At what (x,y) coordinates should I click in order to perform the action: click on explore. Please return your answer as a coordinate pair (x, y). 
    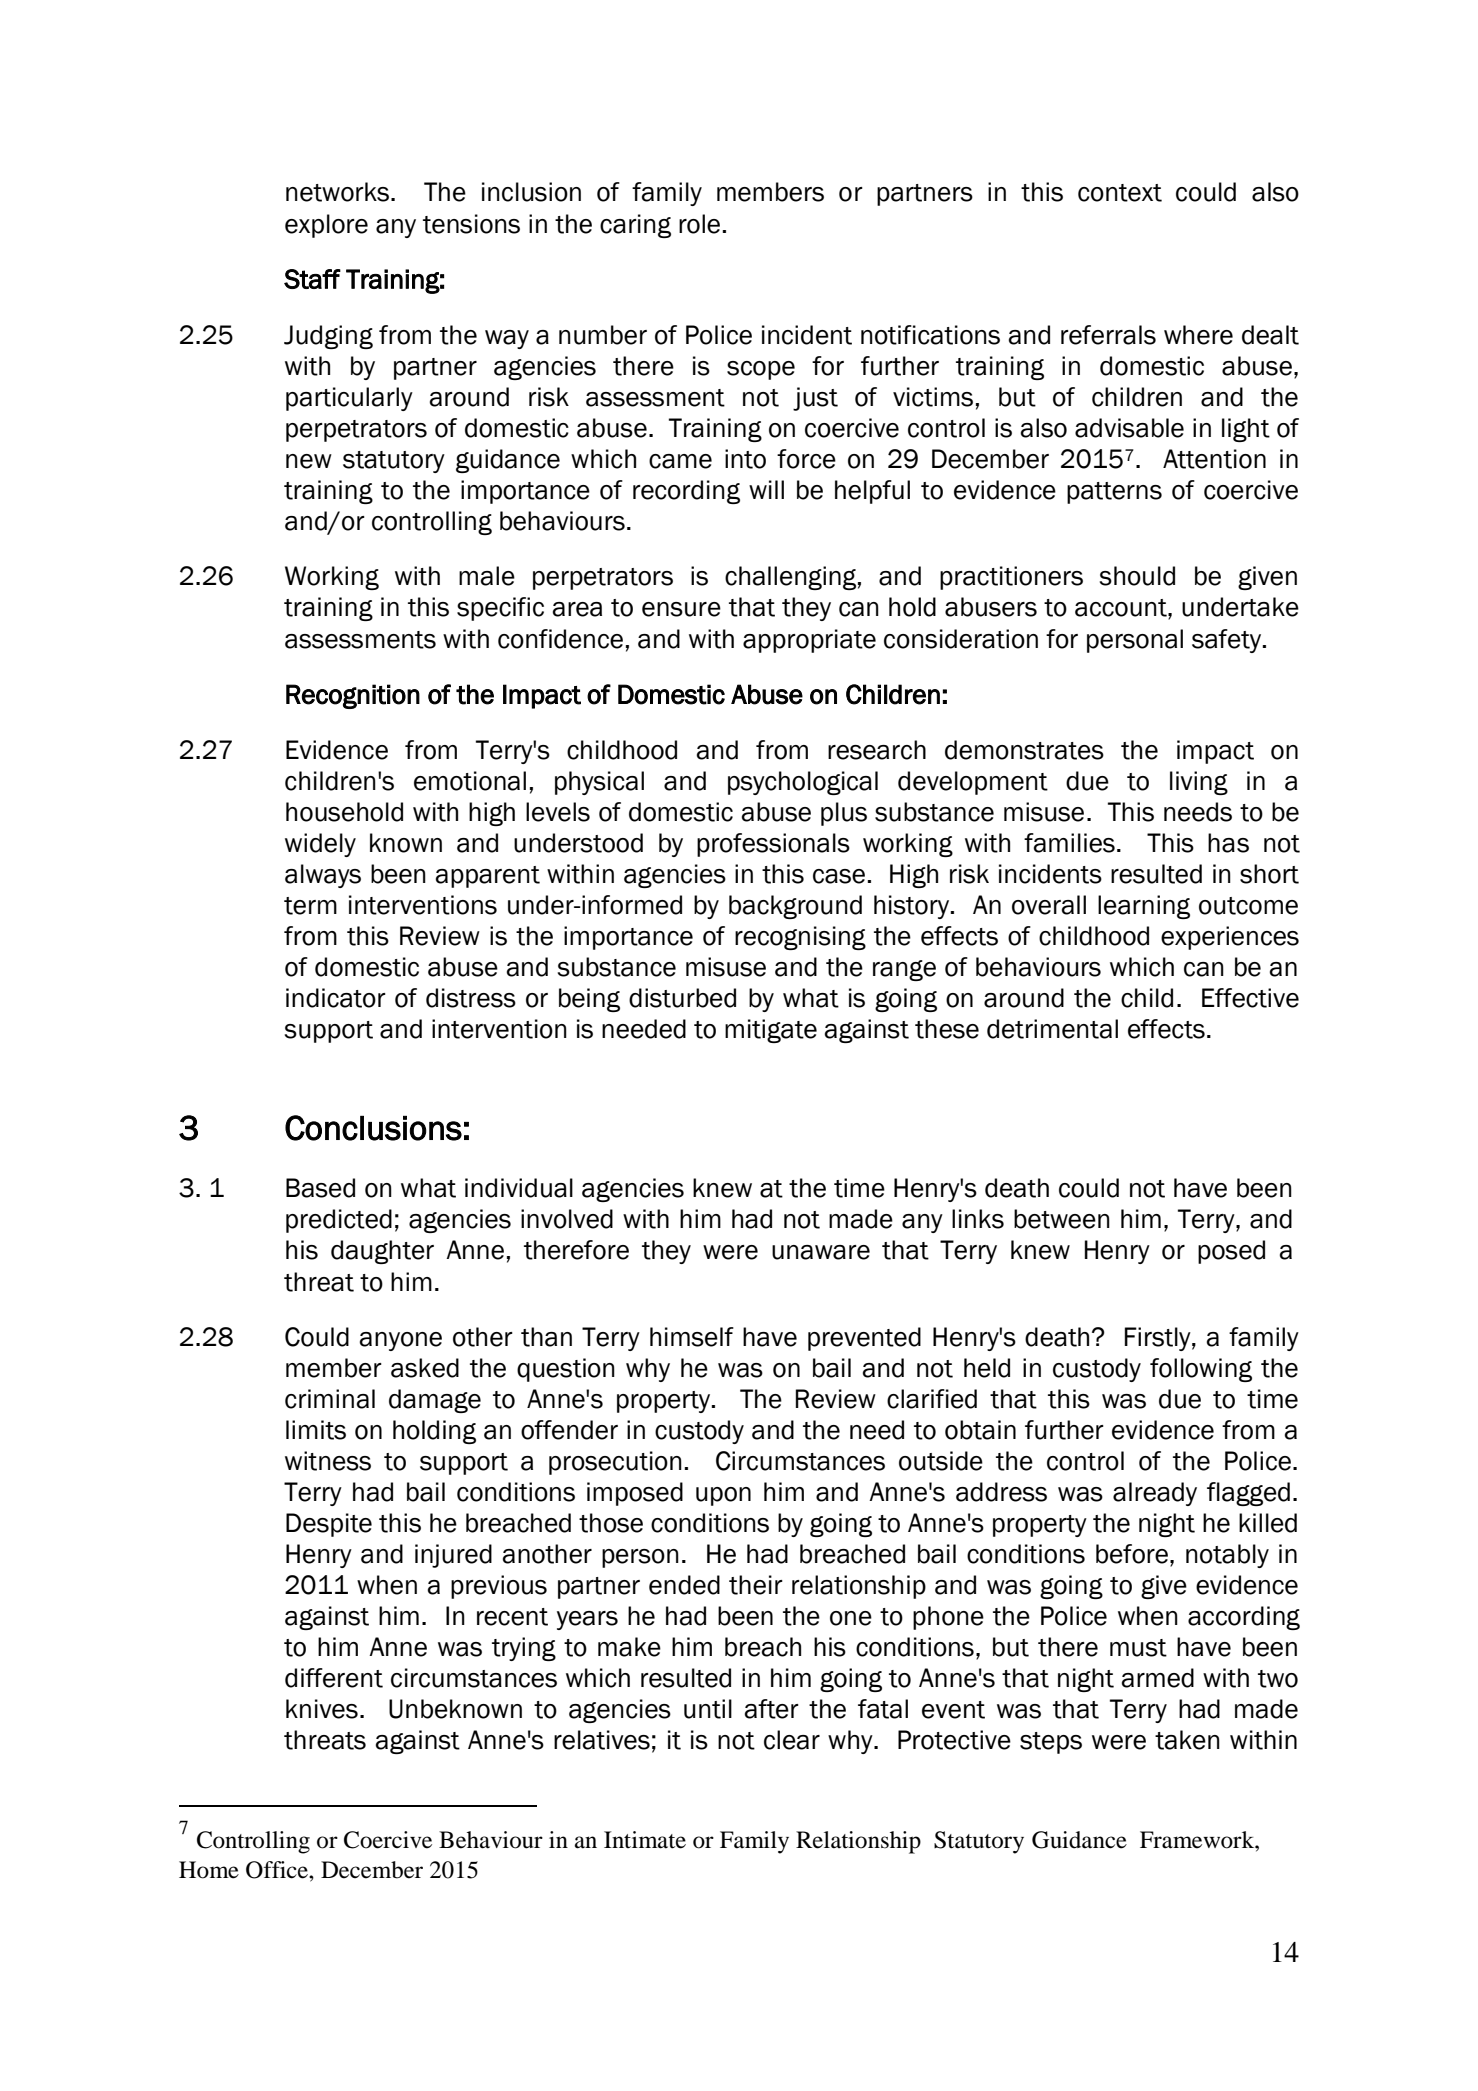
    Looking at the image, I should click on (326, 226).
